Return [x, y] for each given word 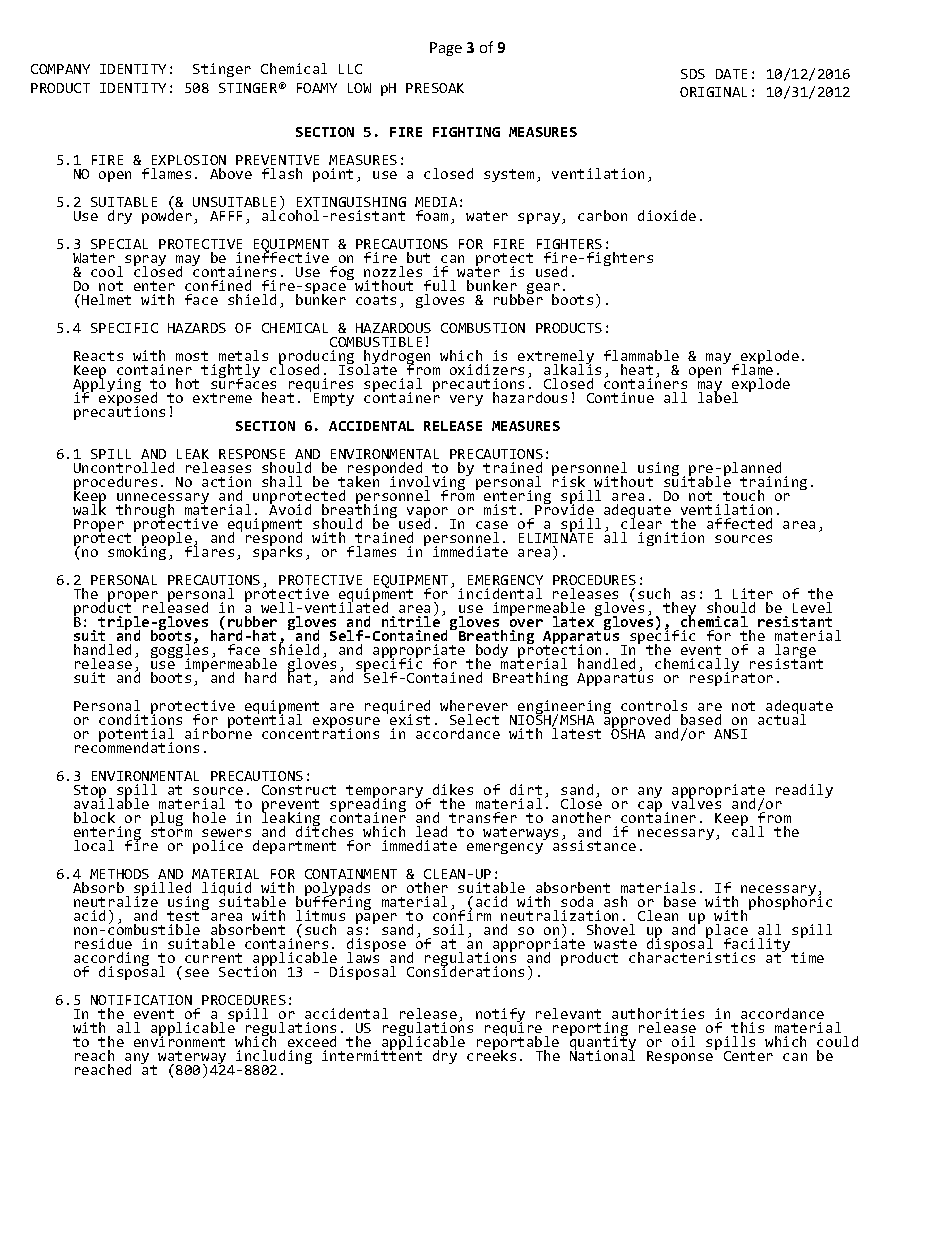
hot [187, 383]
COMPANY [60, 69]
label [718, 396]
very [466, 400]
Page [446, 49]
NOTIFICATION [141, 1000]
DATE [731, 74]
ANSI [730, 734]
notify [500, 1016]
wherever [474, 705]
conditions [140, 718]
